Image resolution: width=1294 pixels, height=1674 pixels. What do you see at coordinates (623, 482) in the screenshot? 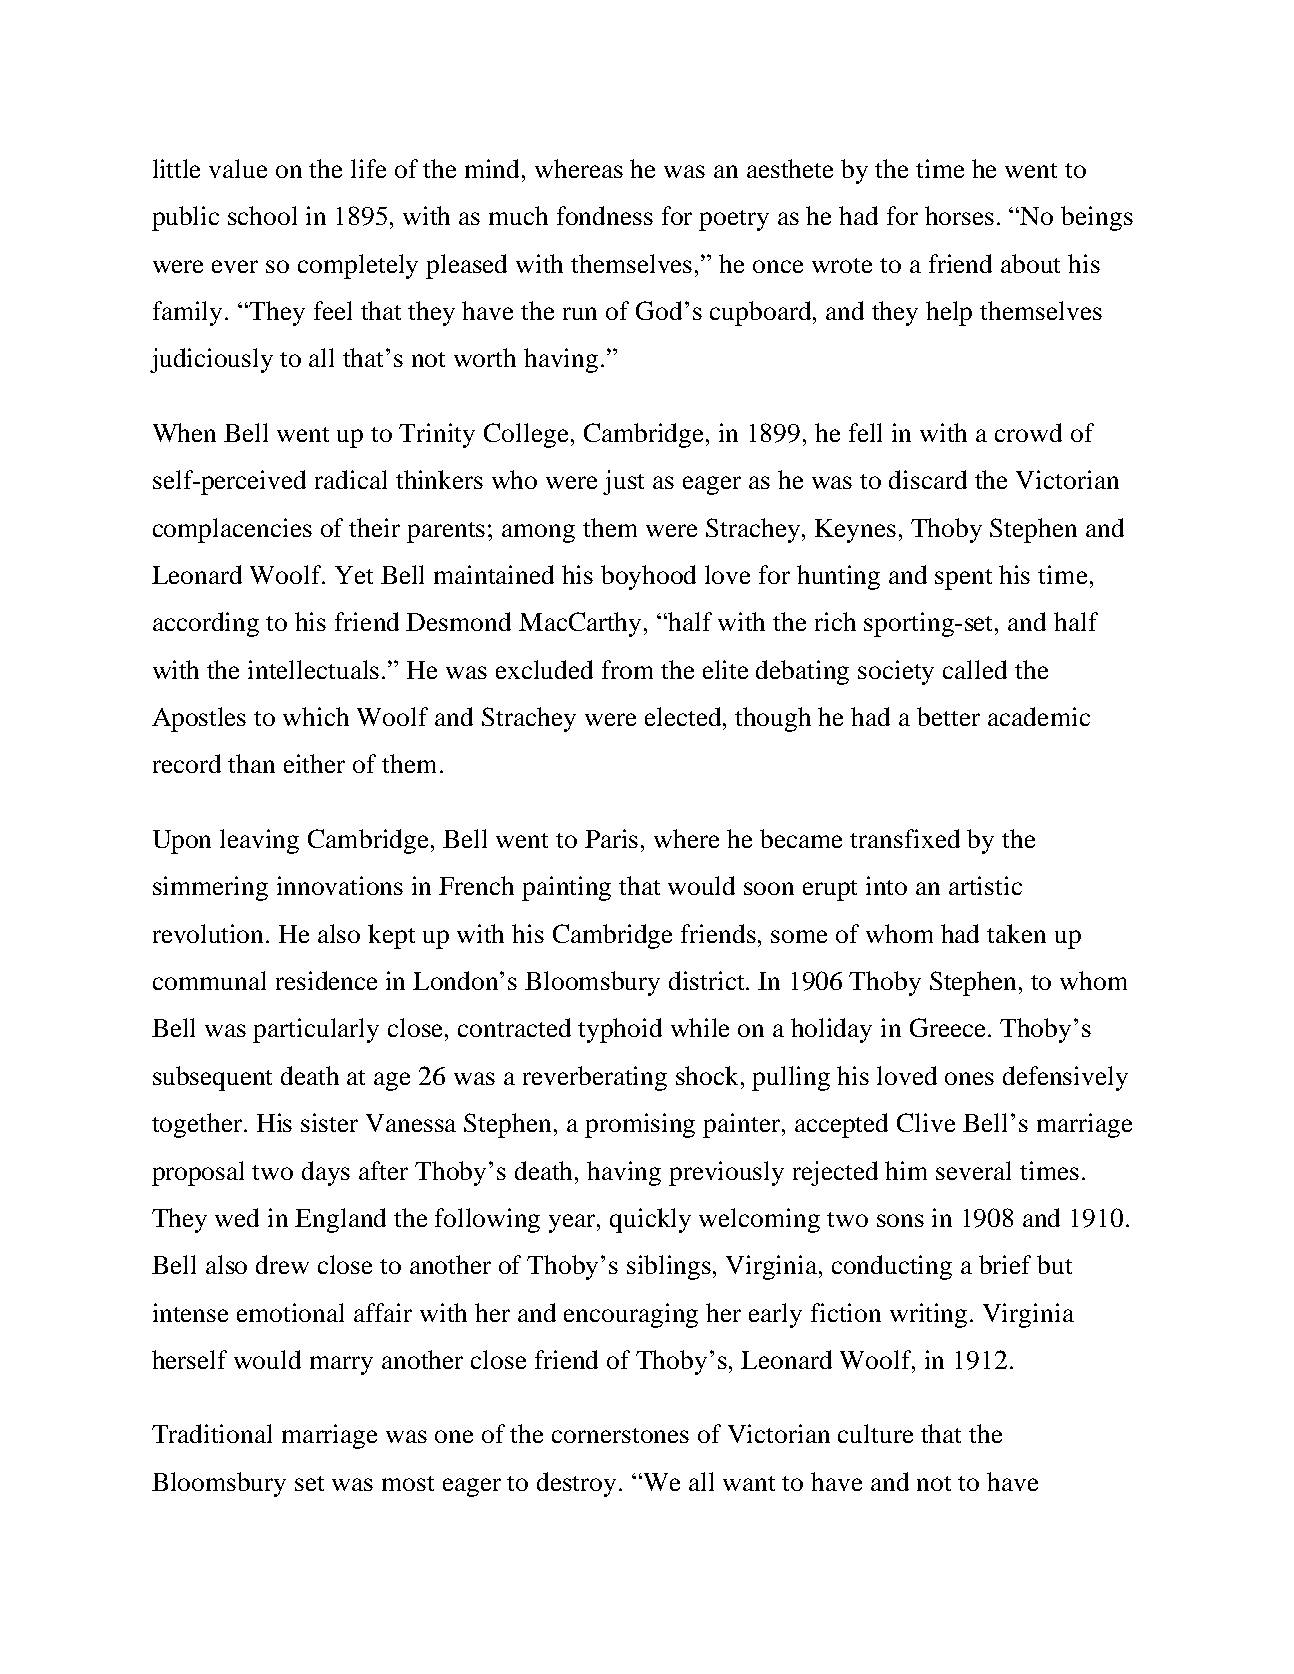
I see `just` at bounding box center [623, 482].
